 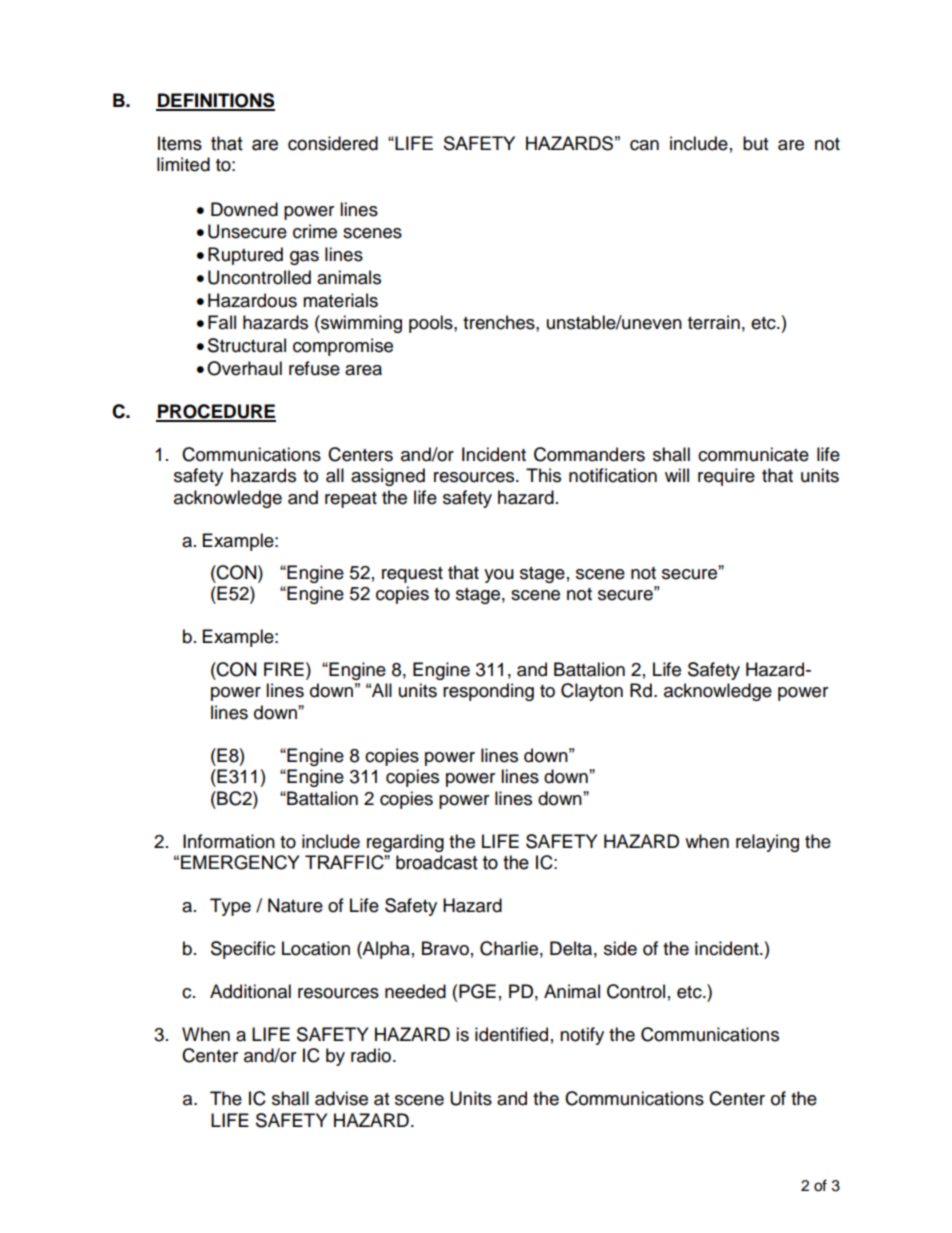 What do you see at coordinates (499, 576) in the screenshot?
I see `you` at bounding box center [499, 576].
